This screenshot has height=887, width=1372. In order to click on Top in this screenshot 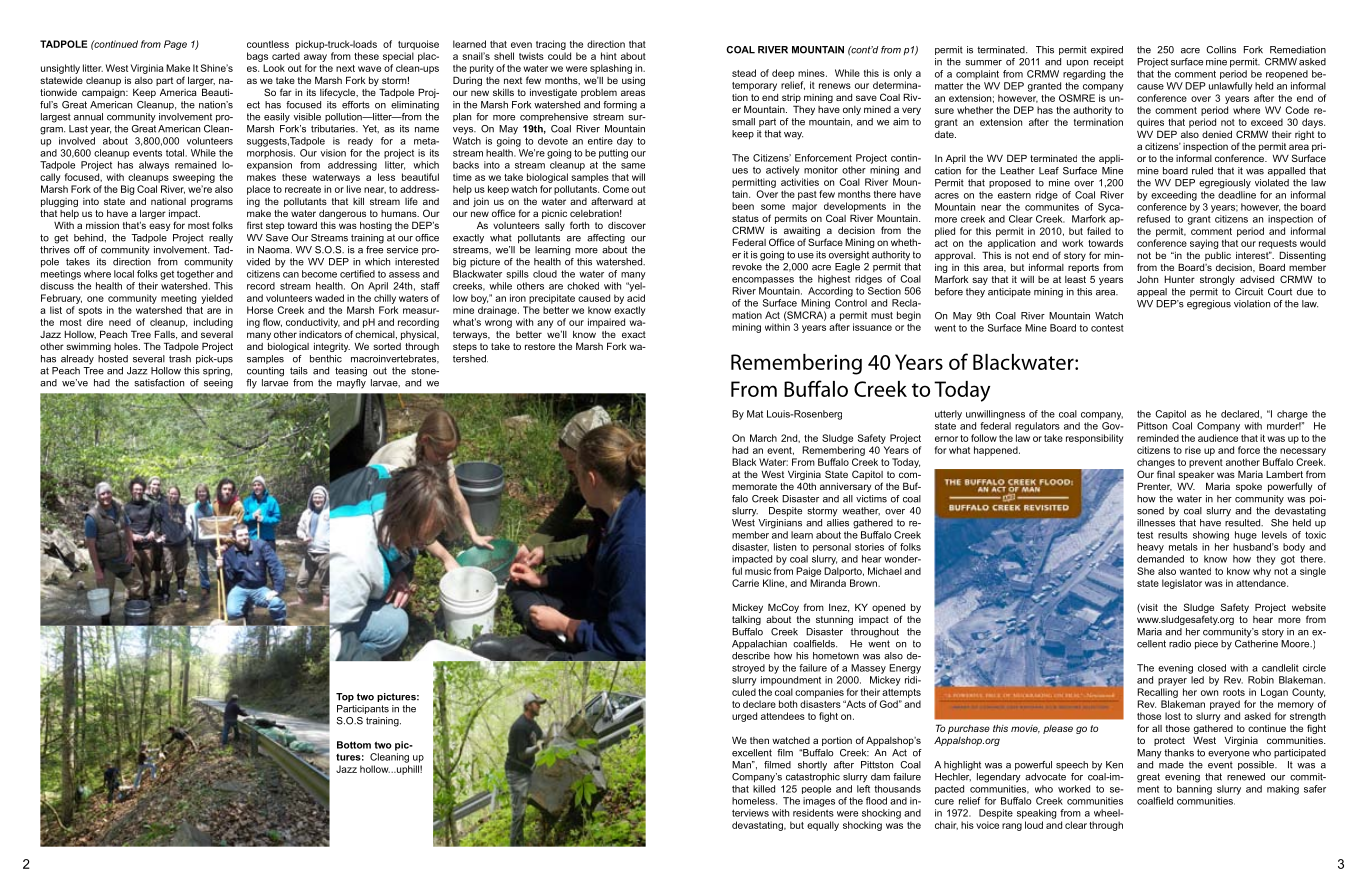, I will do `click(345, 697)`.
